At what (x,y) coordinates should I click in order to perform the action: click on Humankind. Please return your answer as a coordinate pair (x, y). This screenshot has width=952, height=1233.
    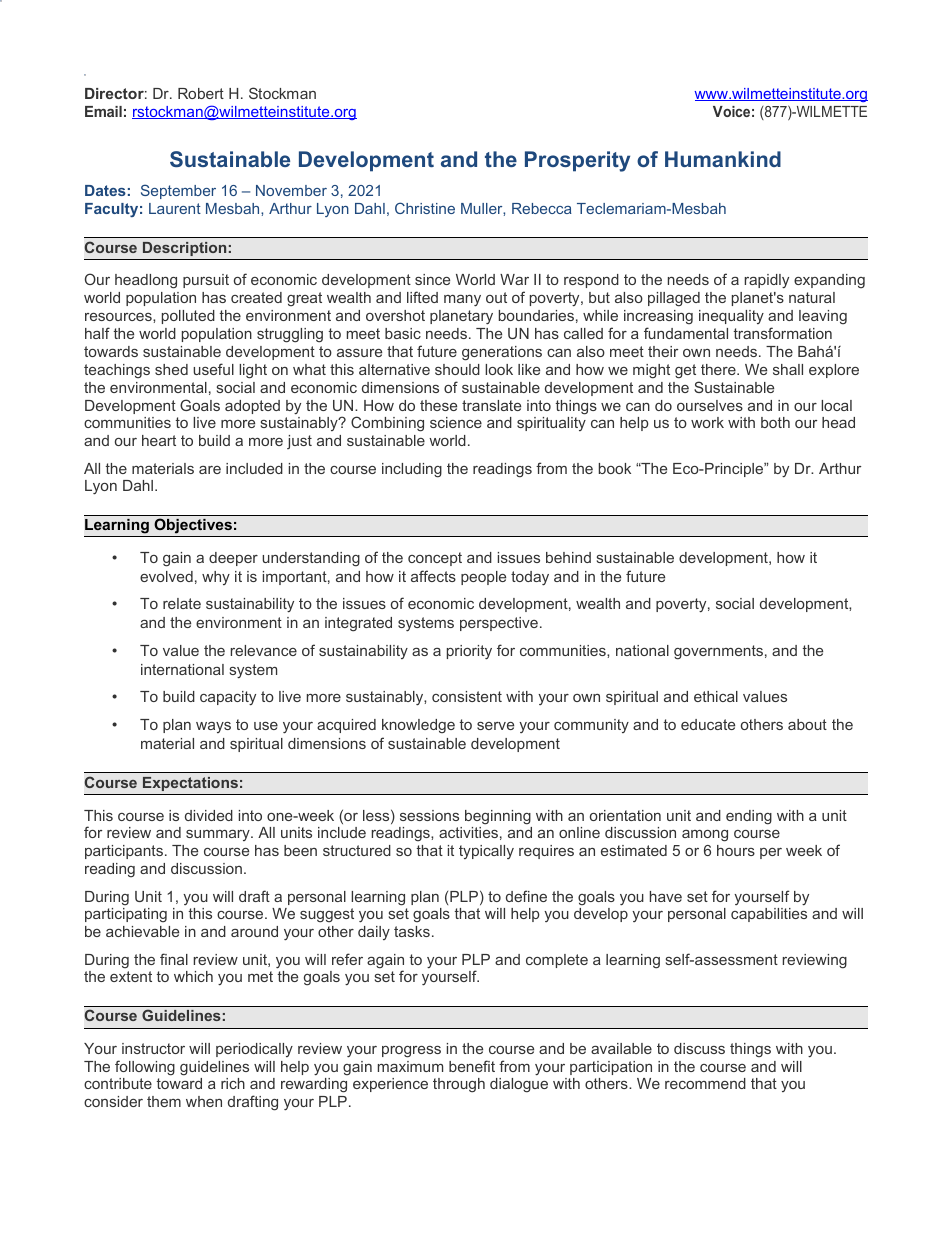
    Looking at the image, I should click on (723, 159).
